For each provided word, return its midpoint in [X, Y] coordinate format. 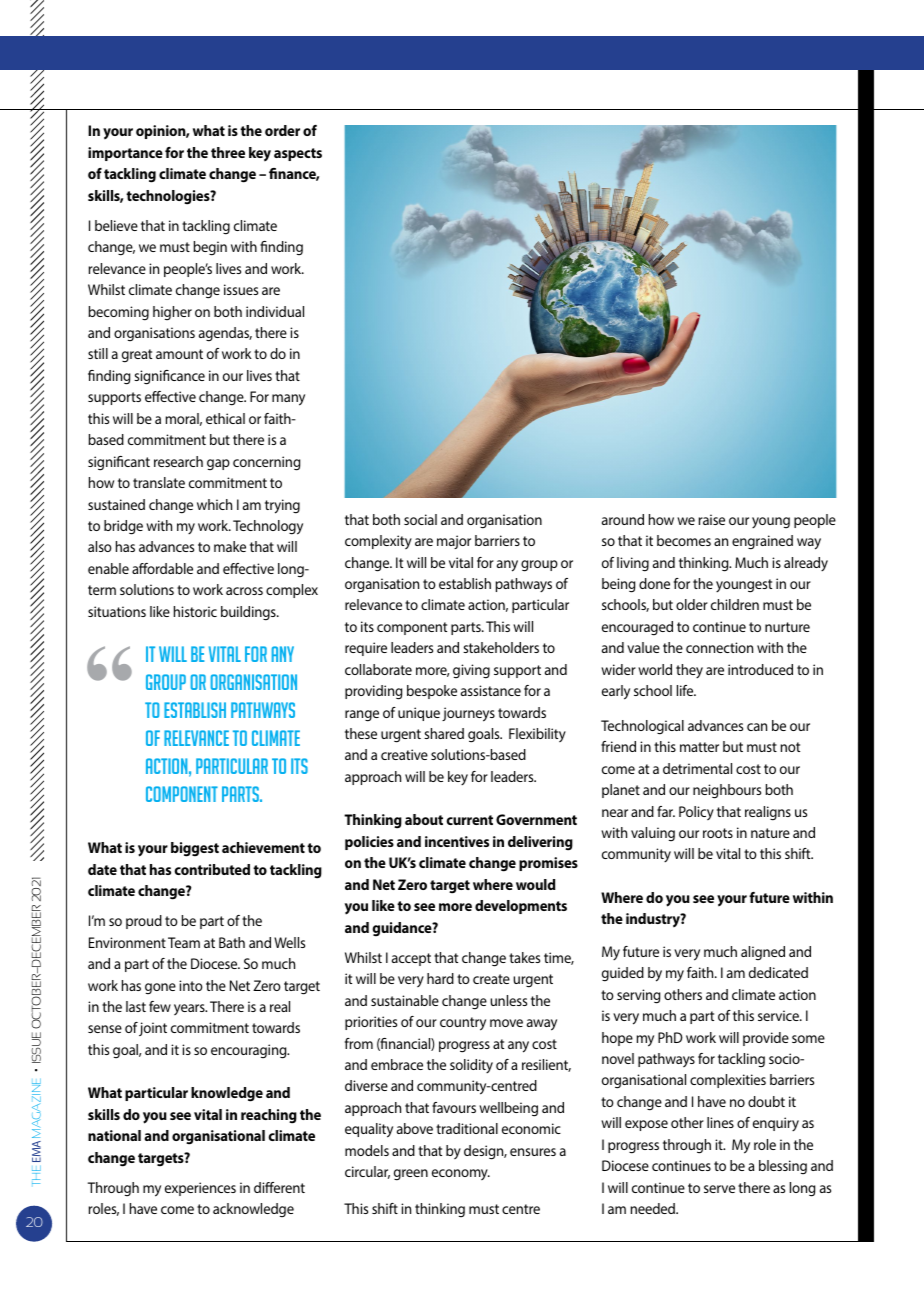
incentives [457, 841]
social [420, 519]
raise [711, 519]
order [282, 130]
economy [461, 1174]
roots [718, 833]
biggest [195, 849]
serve [719, 1189]
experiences [200, 1189]
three [228, 152]
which [214, 504]
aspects [298, 154]
